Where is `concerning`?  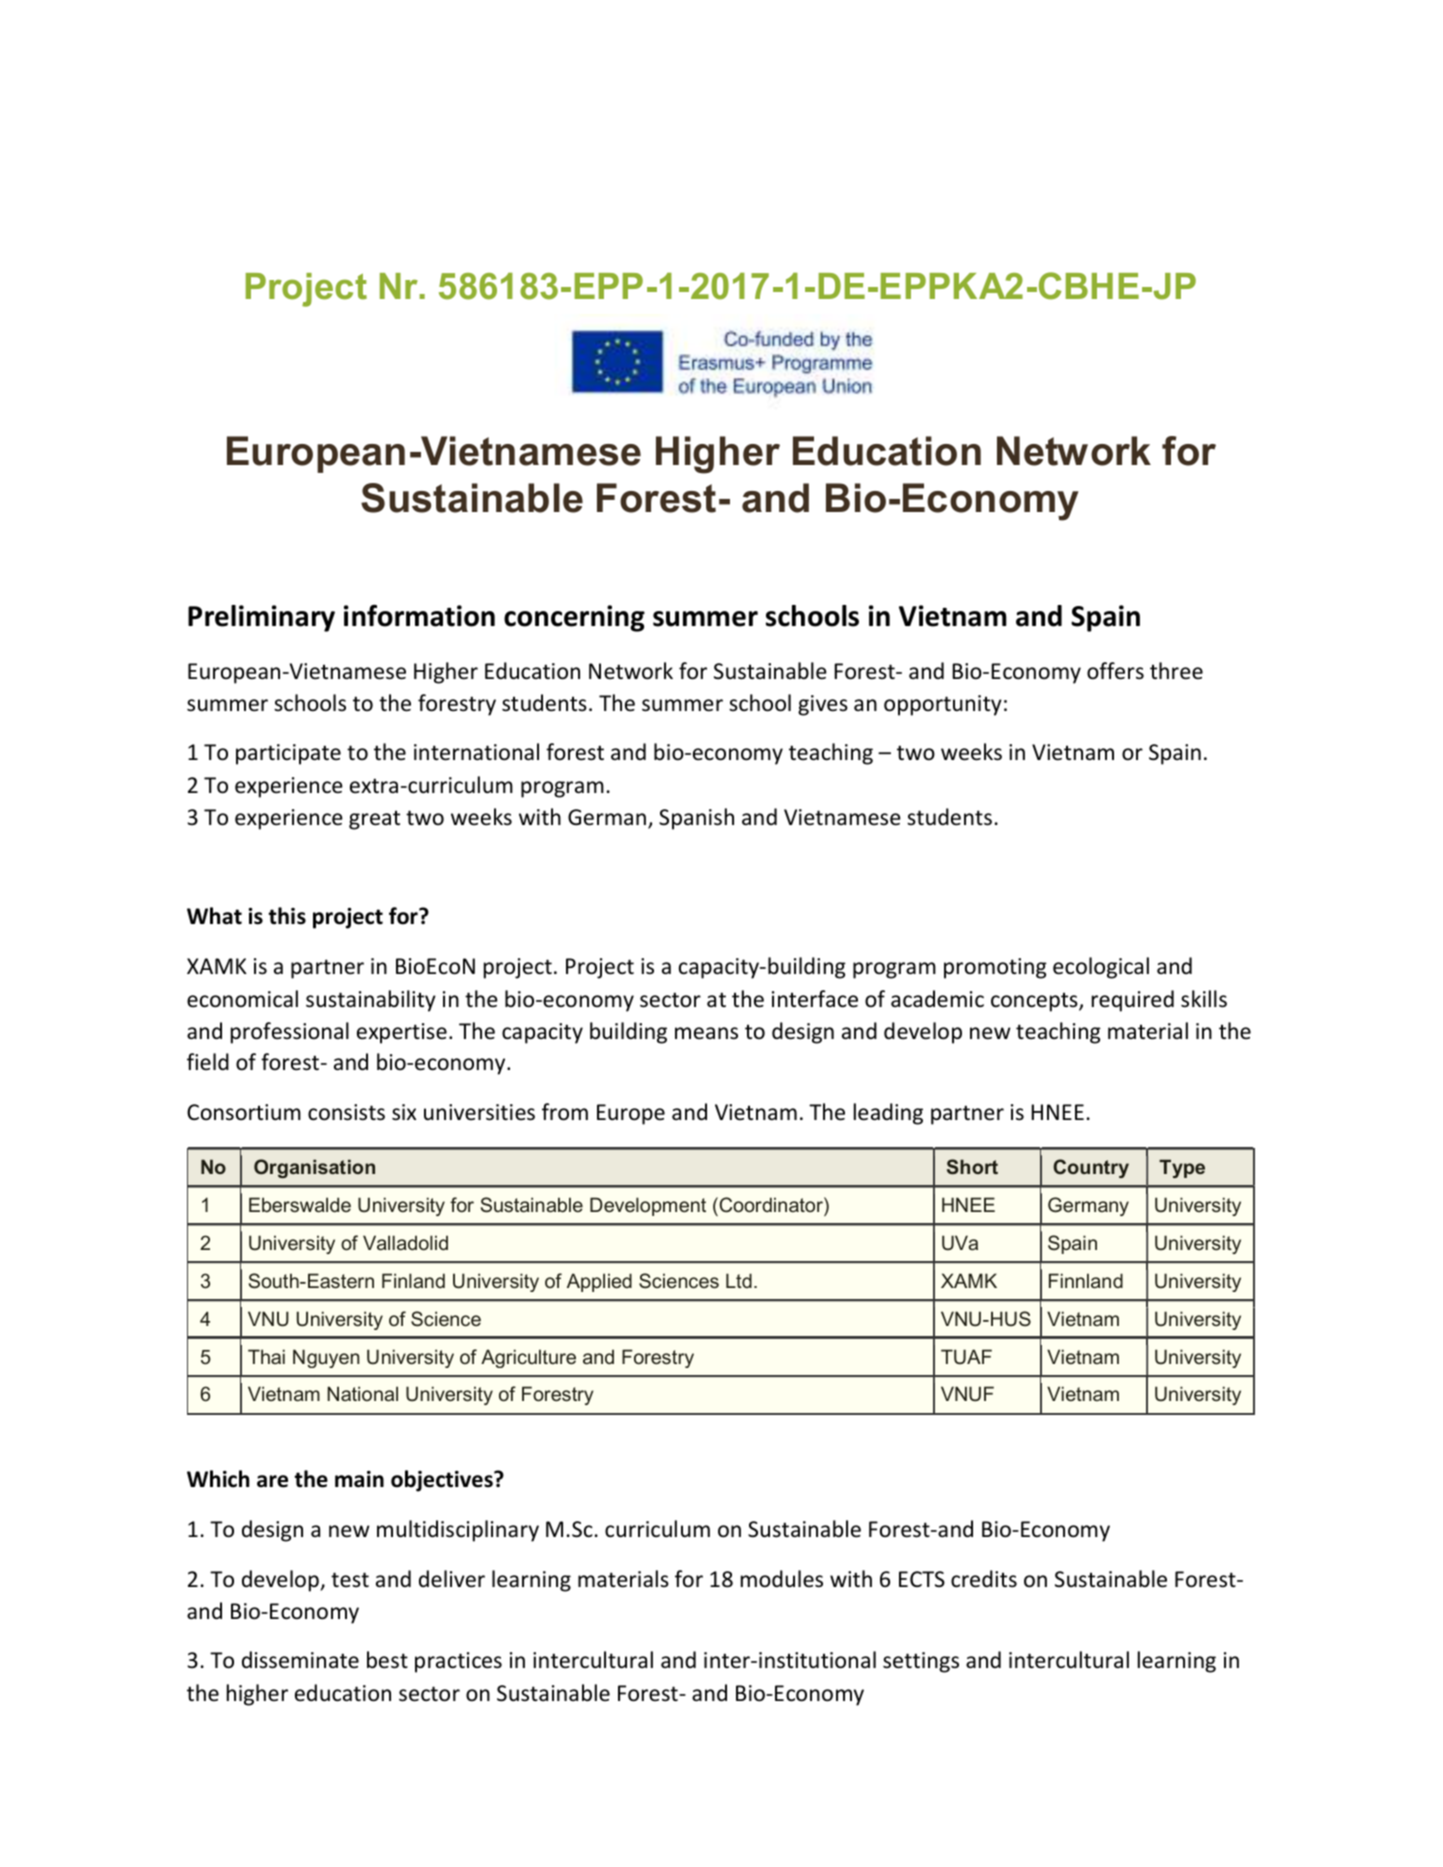
concerning is located at coordinates (574, 618).
